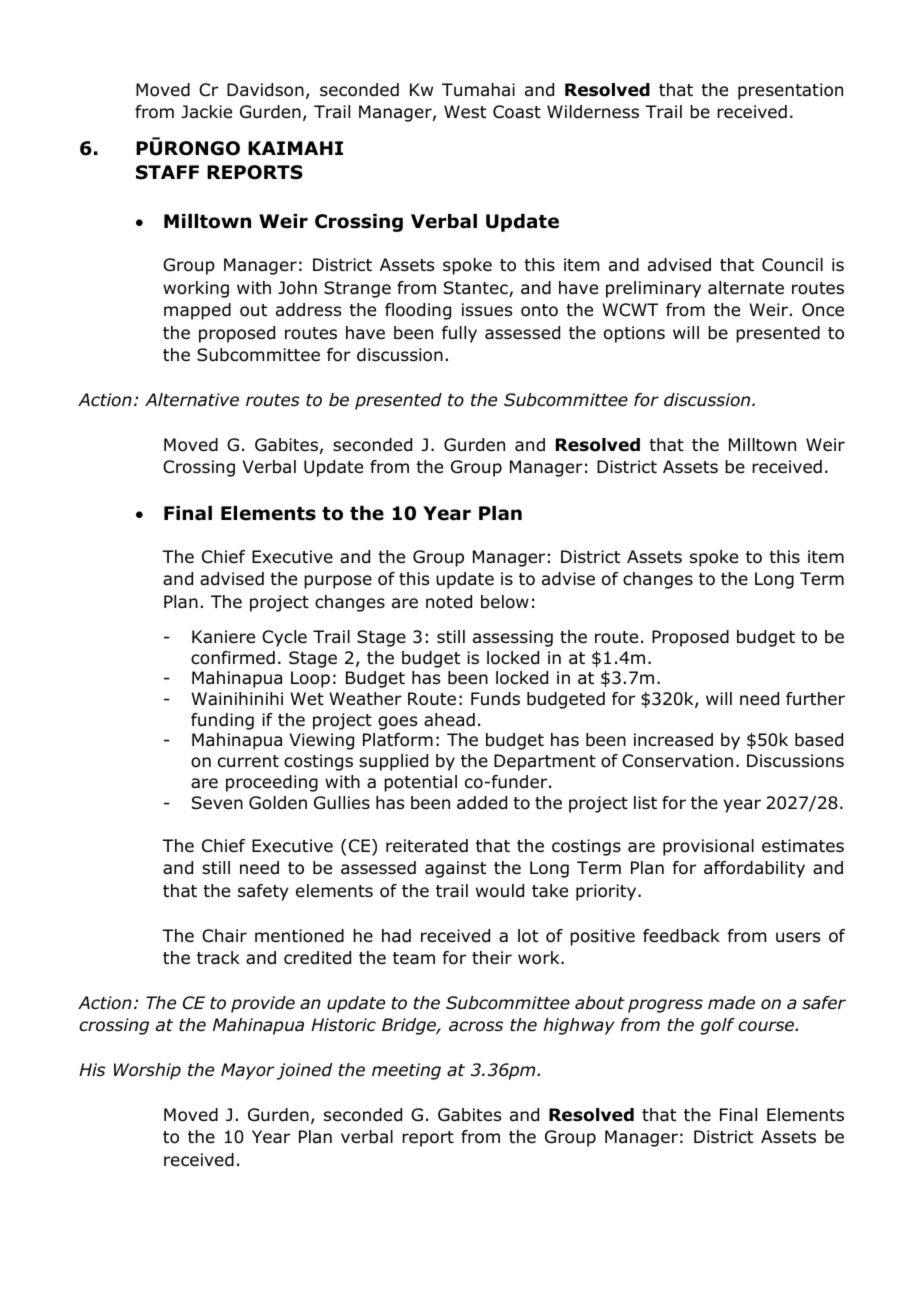  I want to click on Mayor, so click(248, 1071).
